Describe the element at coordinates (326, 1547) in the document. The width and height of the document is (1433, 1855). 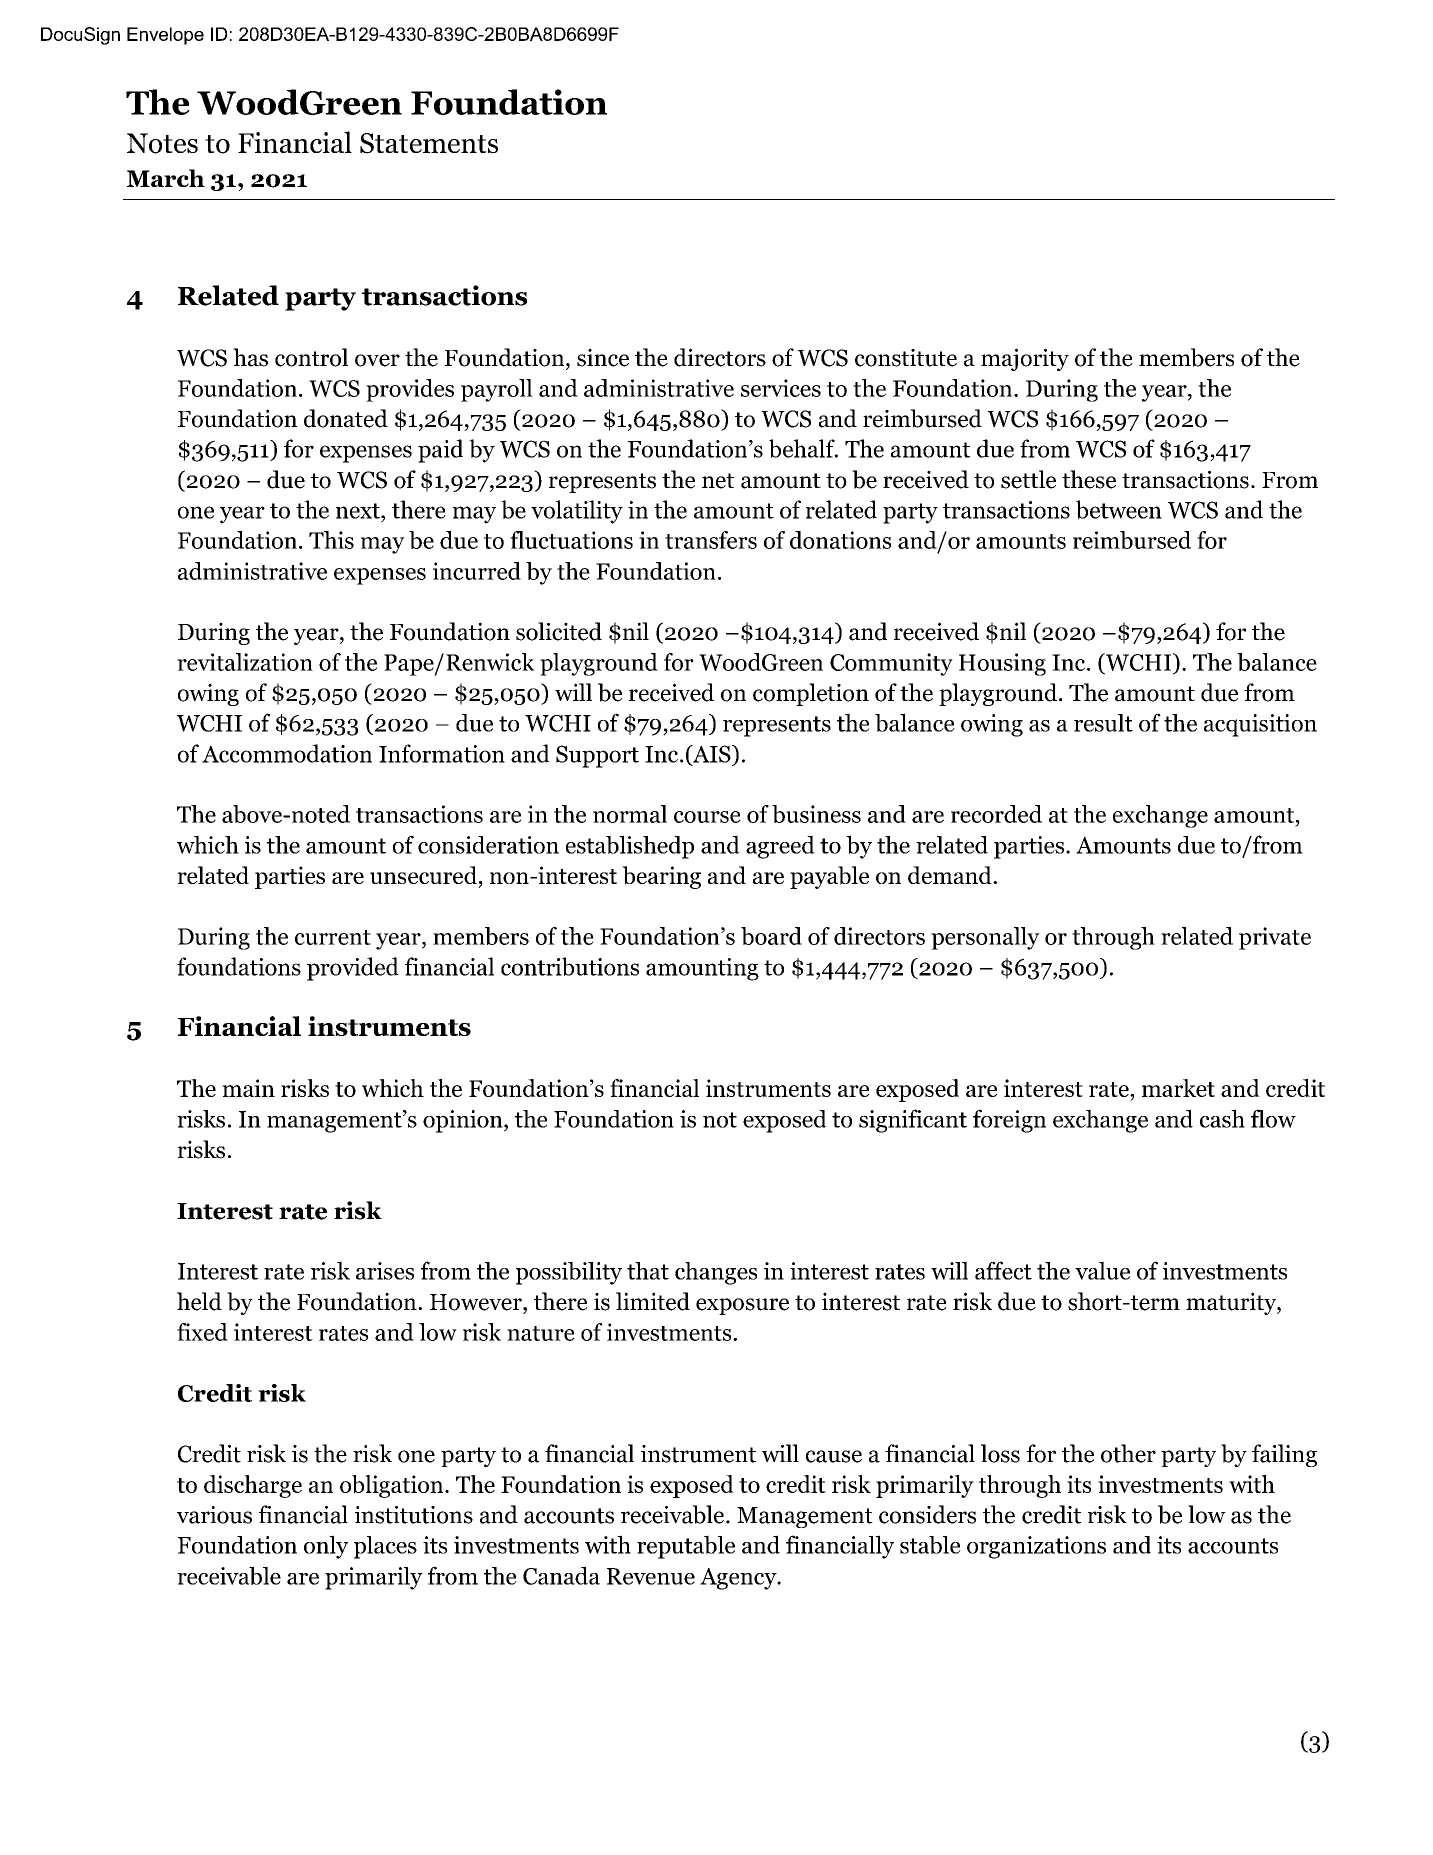
I see `only` at that location.
